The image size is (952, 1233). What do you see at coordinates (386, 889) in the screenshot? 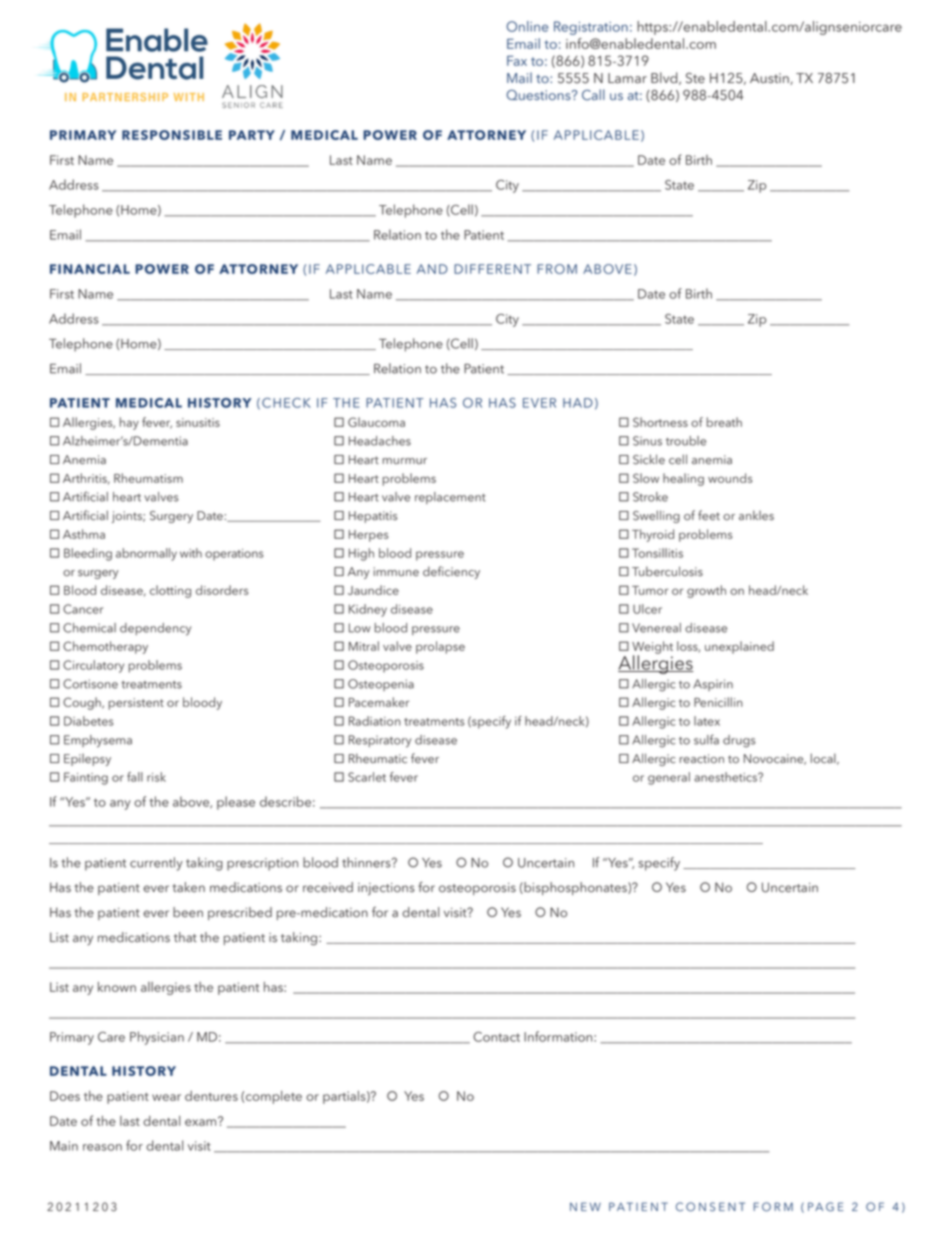
I see `injections` at bounding box center [386, 889].
